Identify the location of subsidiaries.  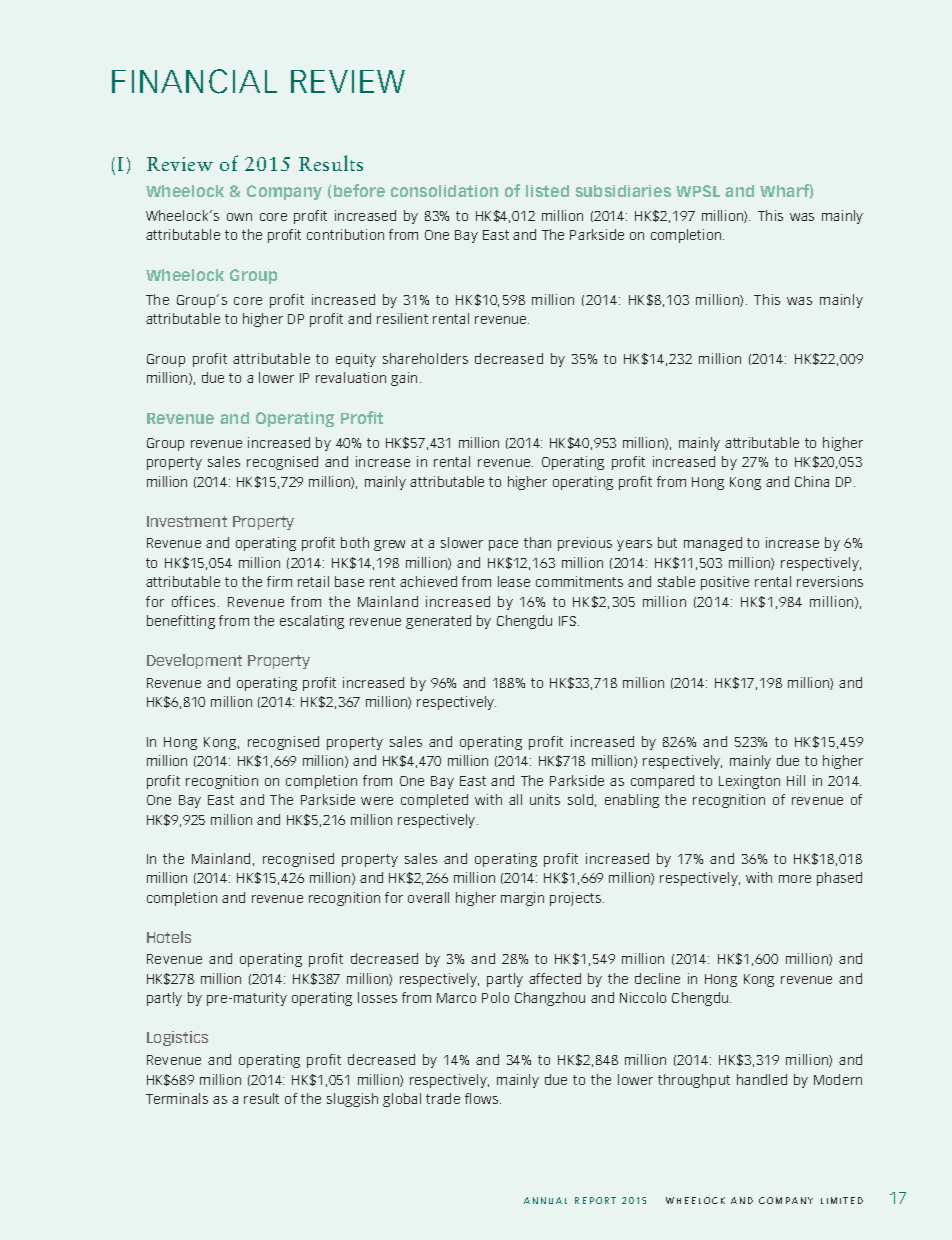
(623, 191).
